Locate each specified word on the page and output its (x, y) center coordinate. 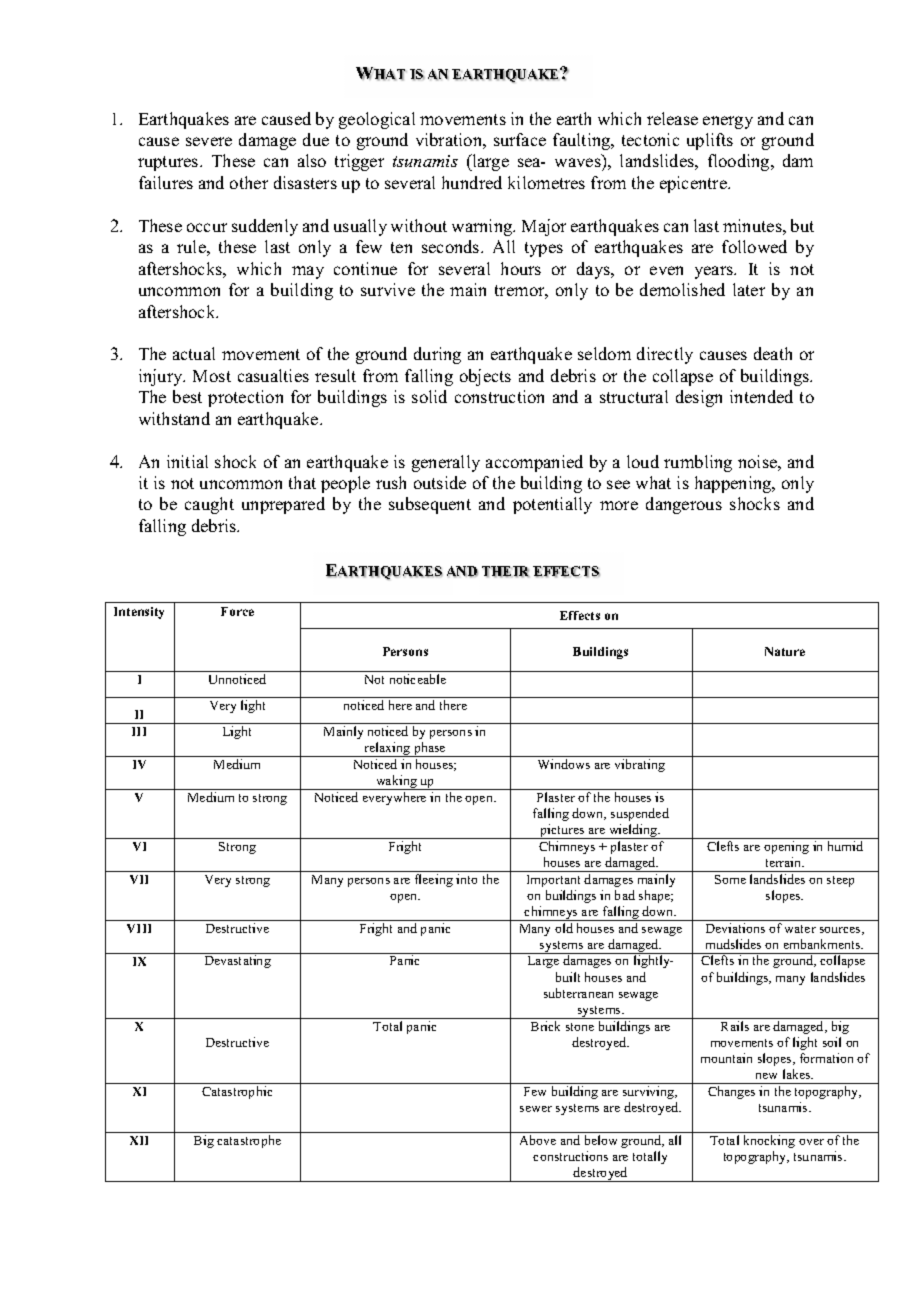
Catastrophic (237, 1092)
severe (209, 141)
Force (237, 611)
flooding (740, 162)
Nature (785, 651)
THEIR (506, 572)
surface (520, 139)
